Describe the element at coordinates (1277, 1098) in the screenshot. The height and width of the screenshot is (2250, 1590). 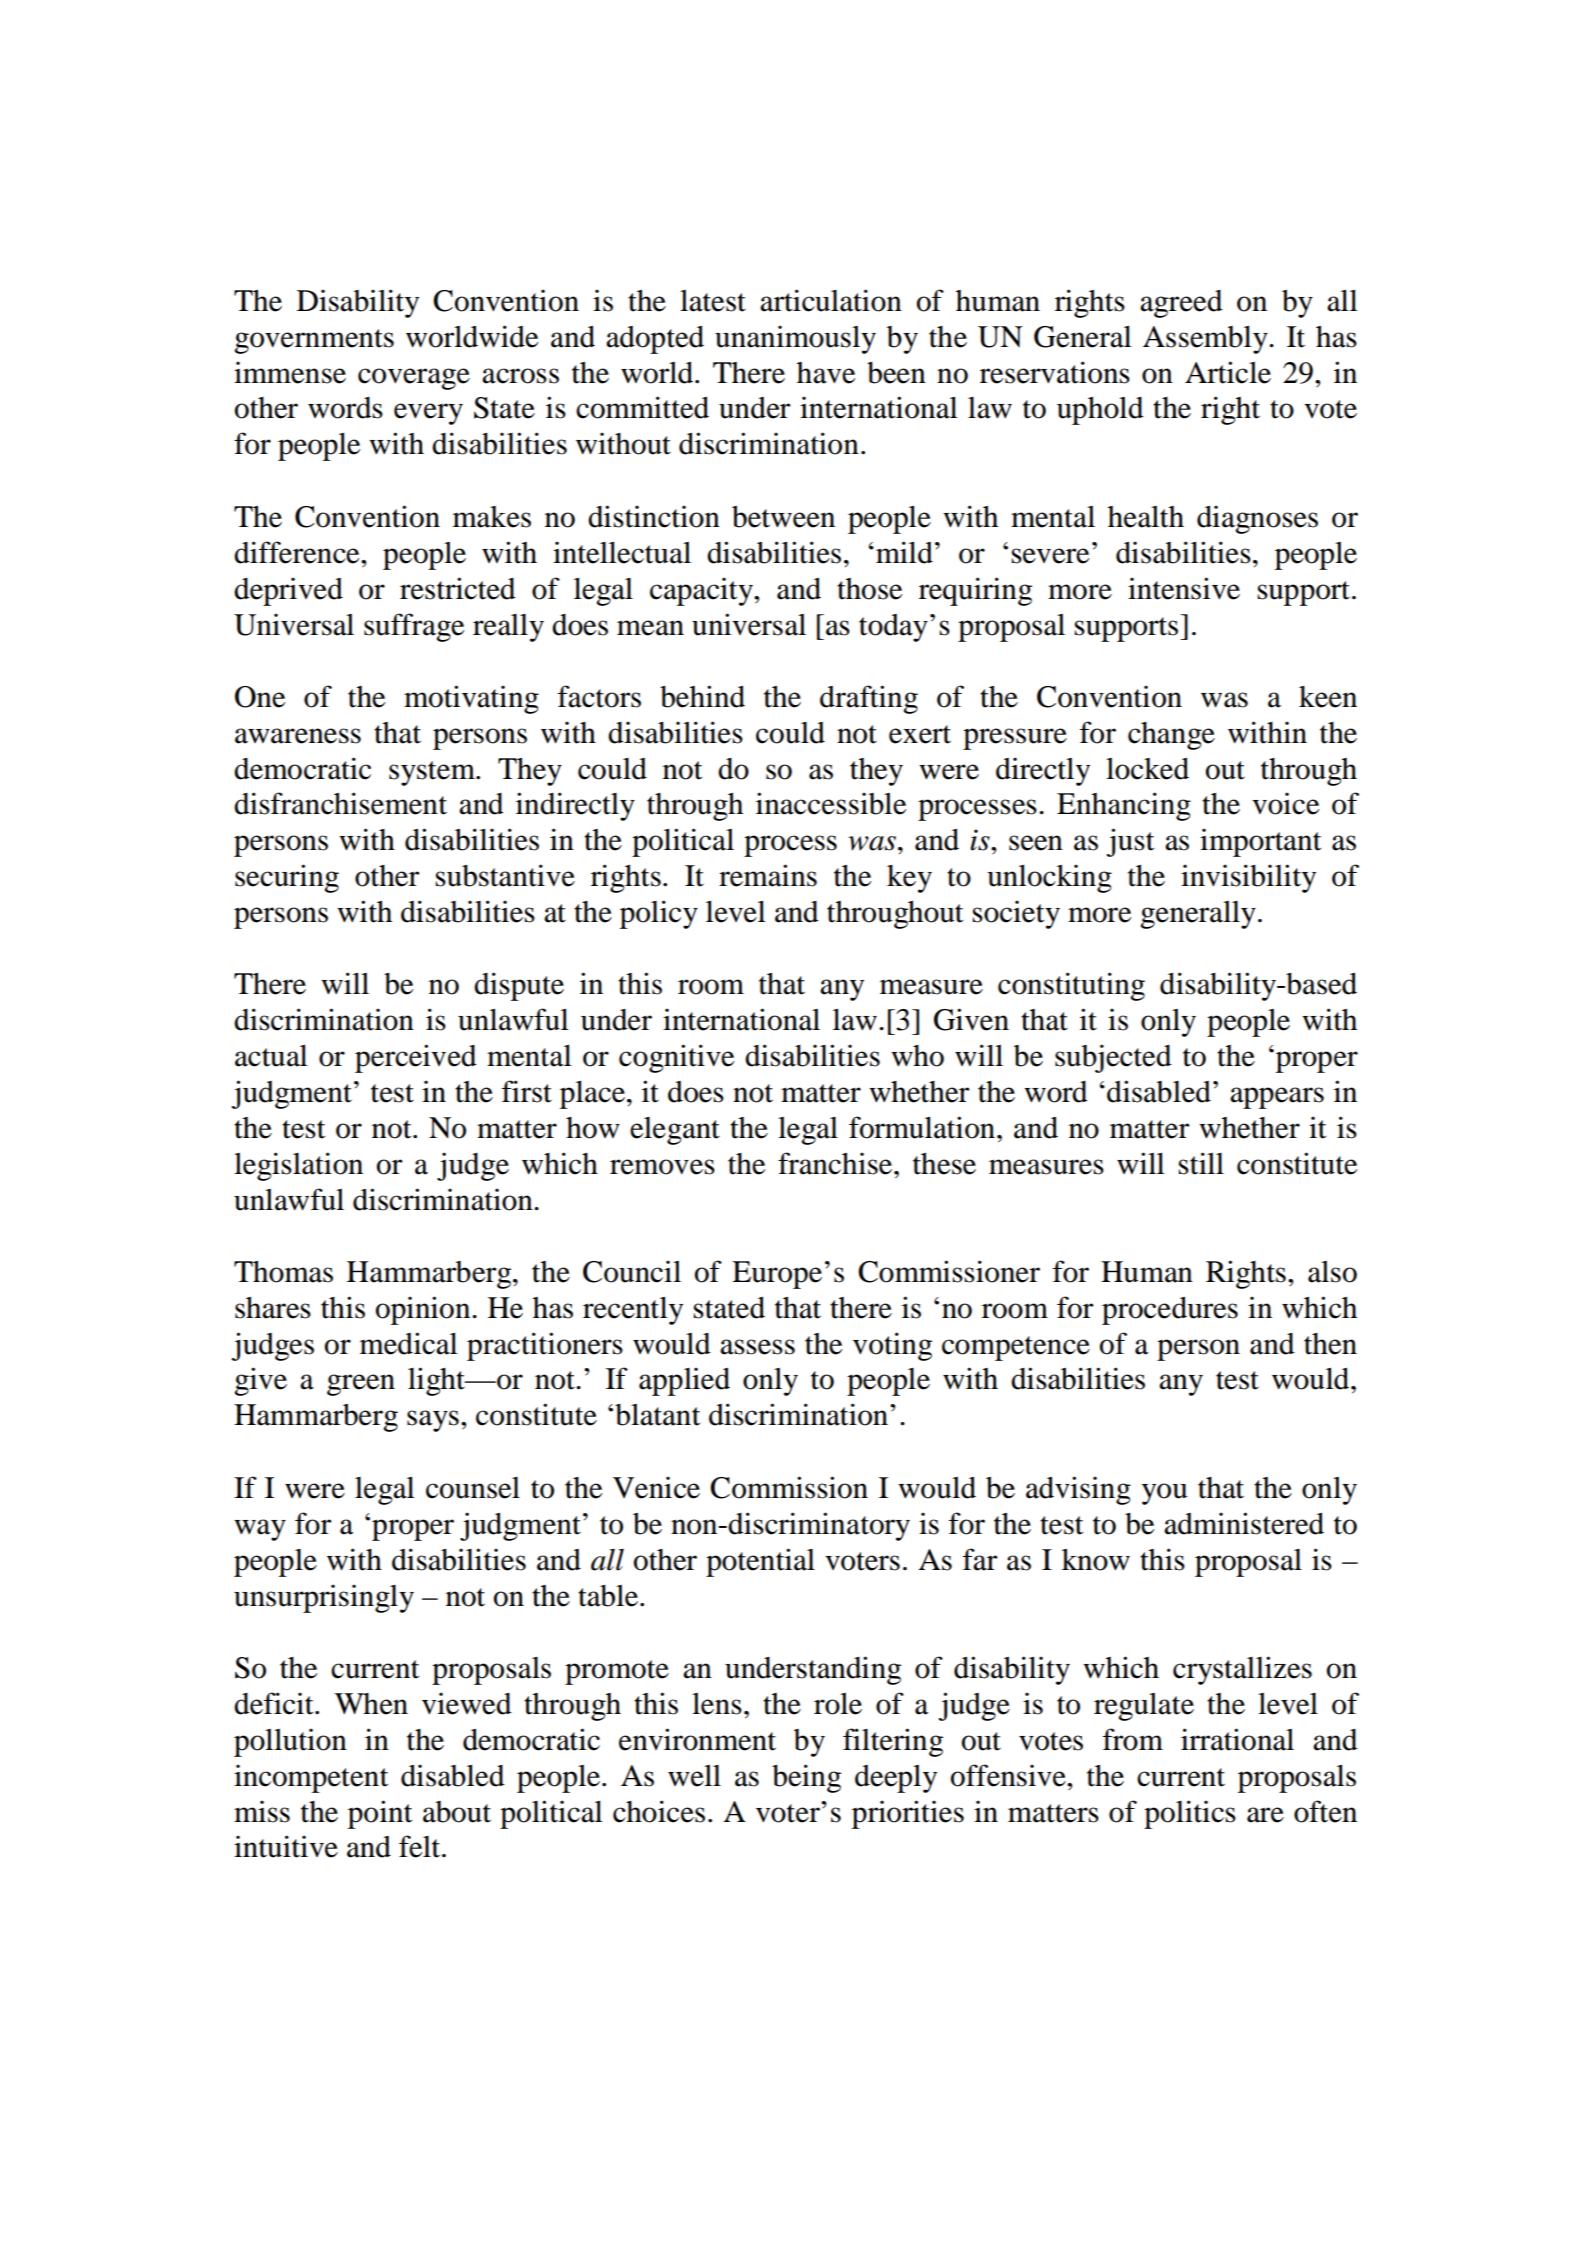
I see `appears` at that location.
